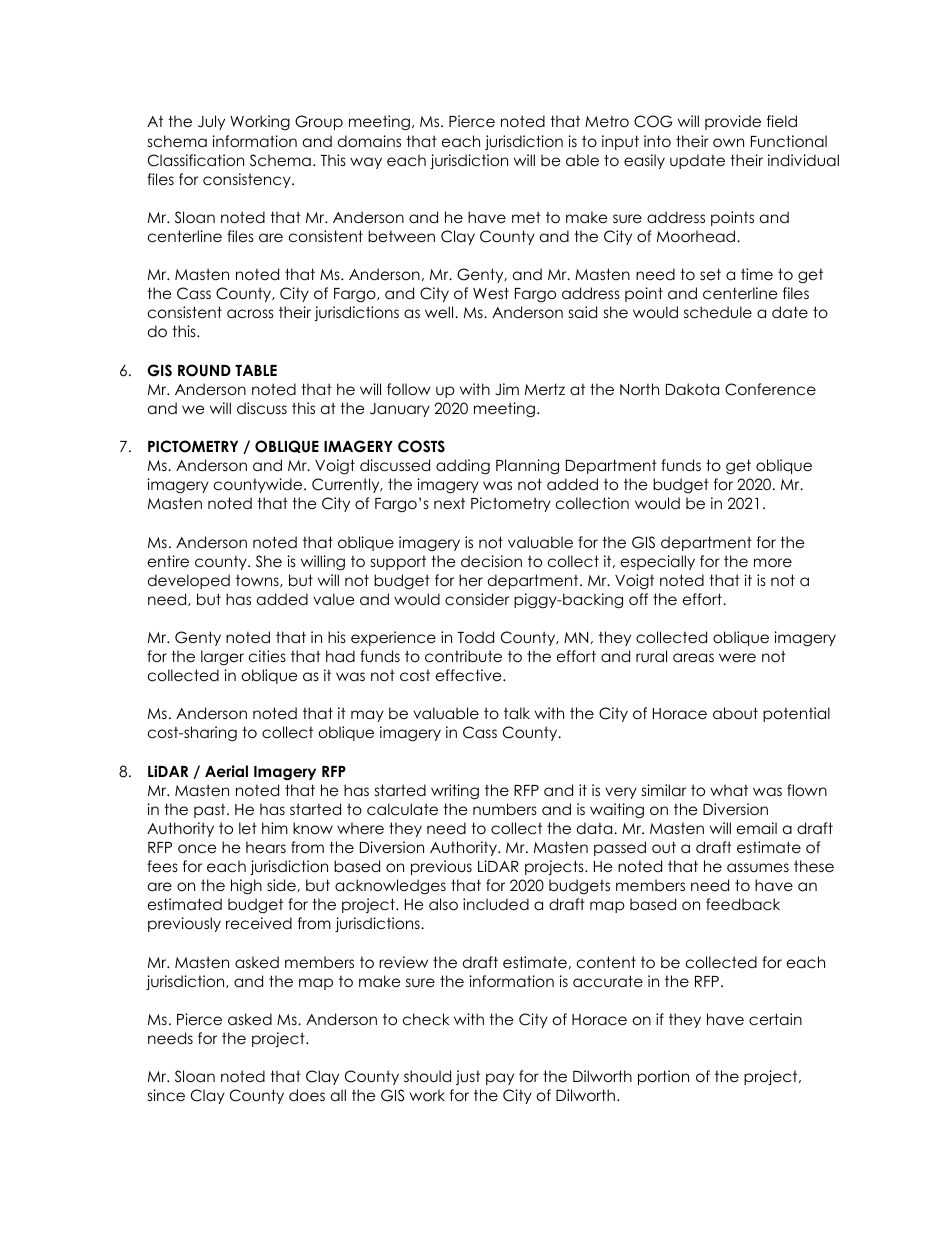  I want to click on towns, so click(258, 581).
